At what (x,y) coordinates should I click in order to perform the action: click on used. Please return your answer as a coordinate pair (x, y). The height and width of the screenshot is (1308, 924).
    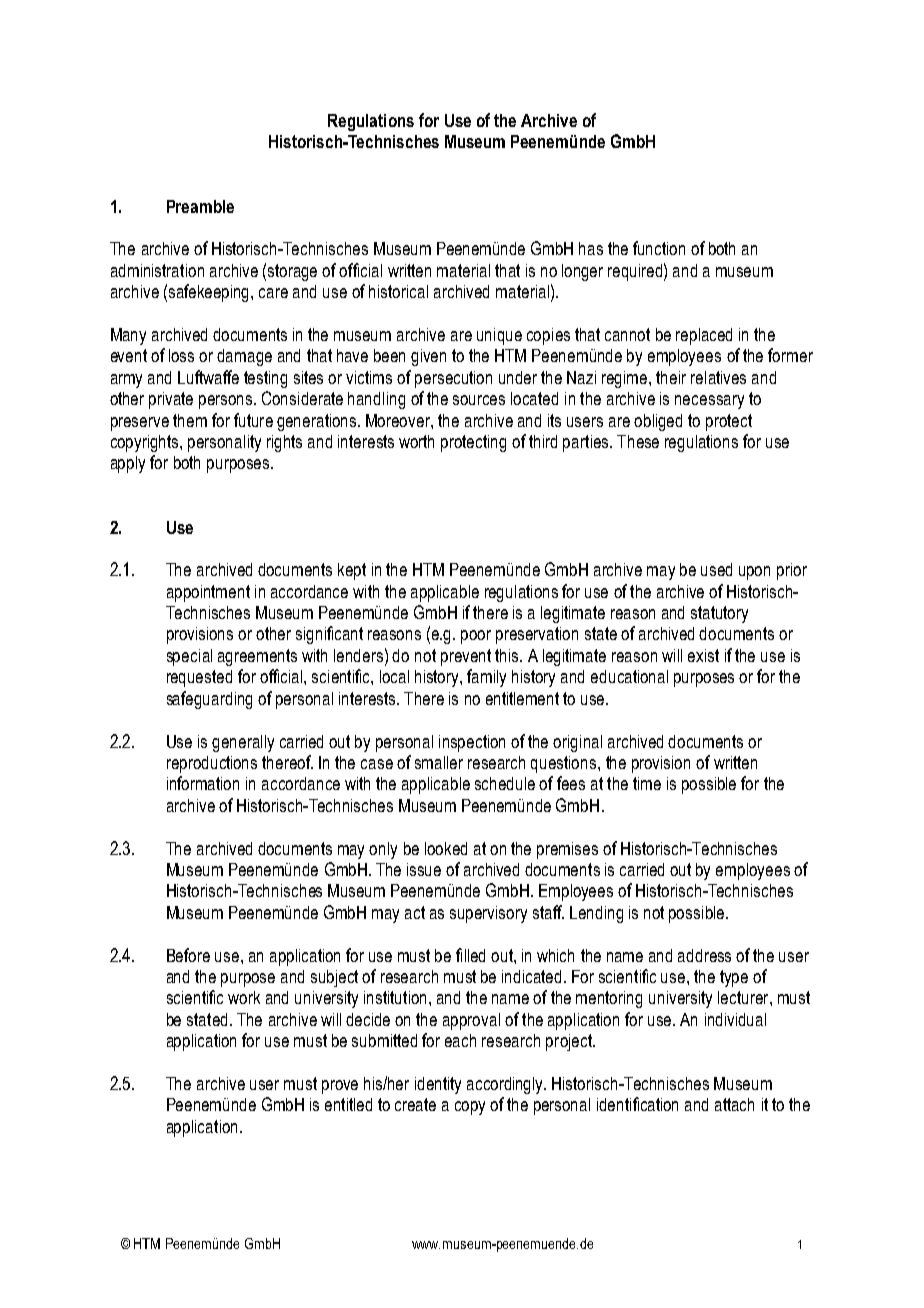
    Looking at the image, I should click on (716, 569).
